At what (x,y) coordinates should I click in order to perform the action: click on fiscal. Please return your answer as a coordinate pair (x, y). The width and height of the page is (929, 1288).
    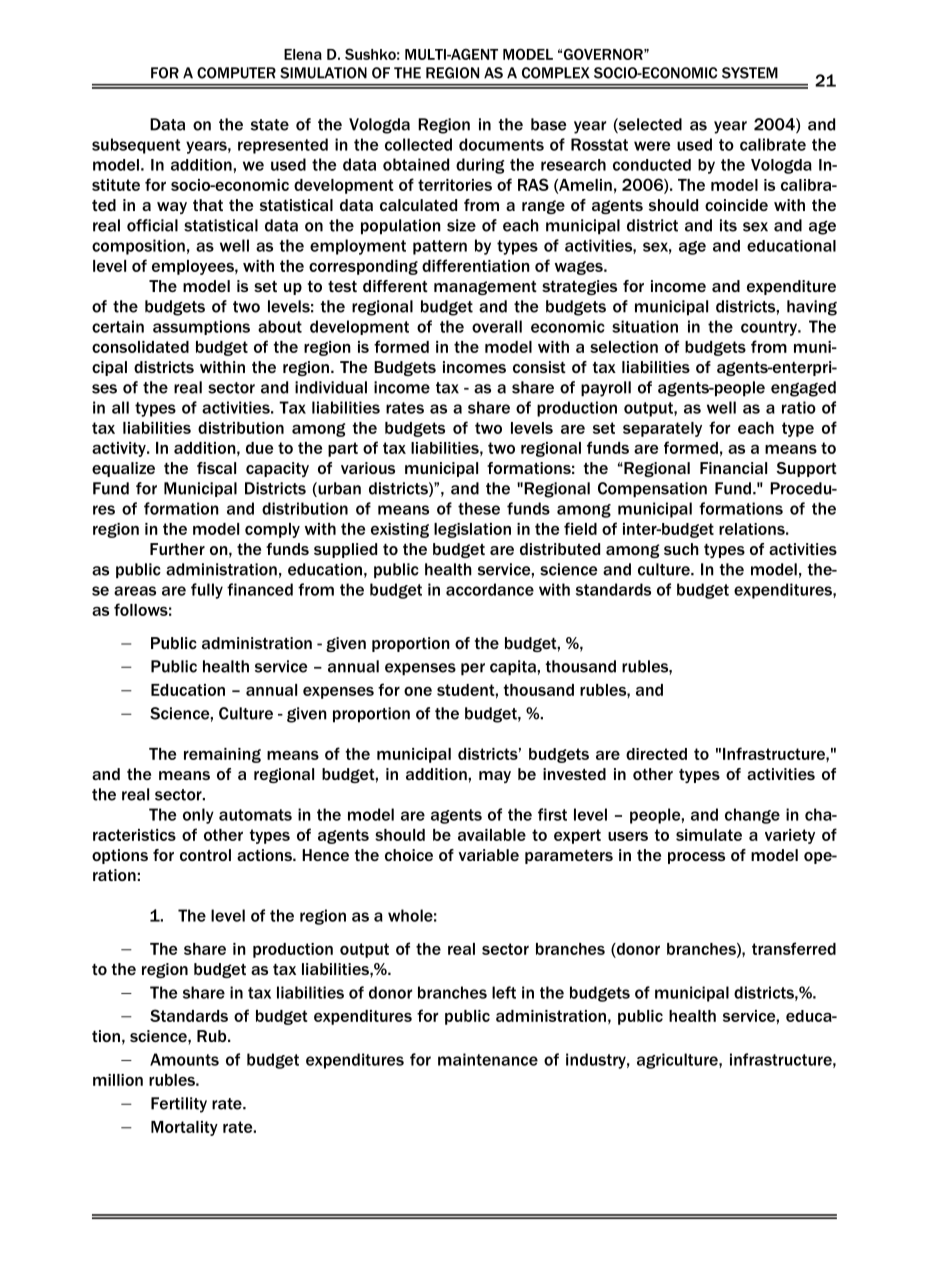
    Looking at the image, I should click on (216, 468).
